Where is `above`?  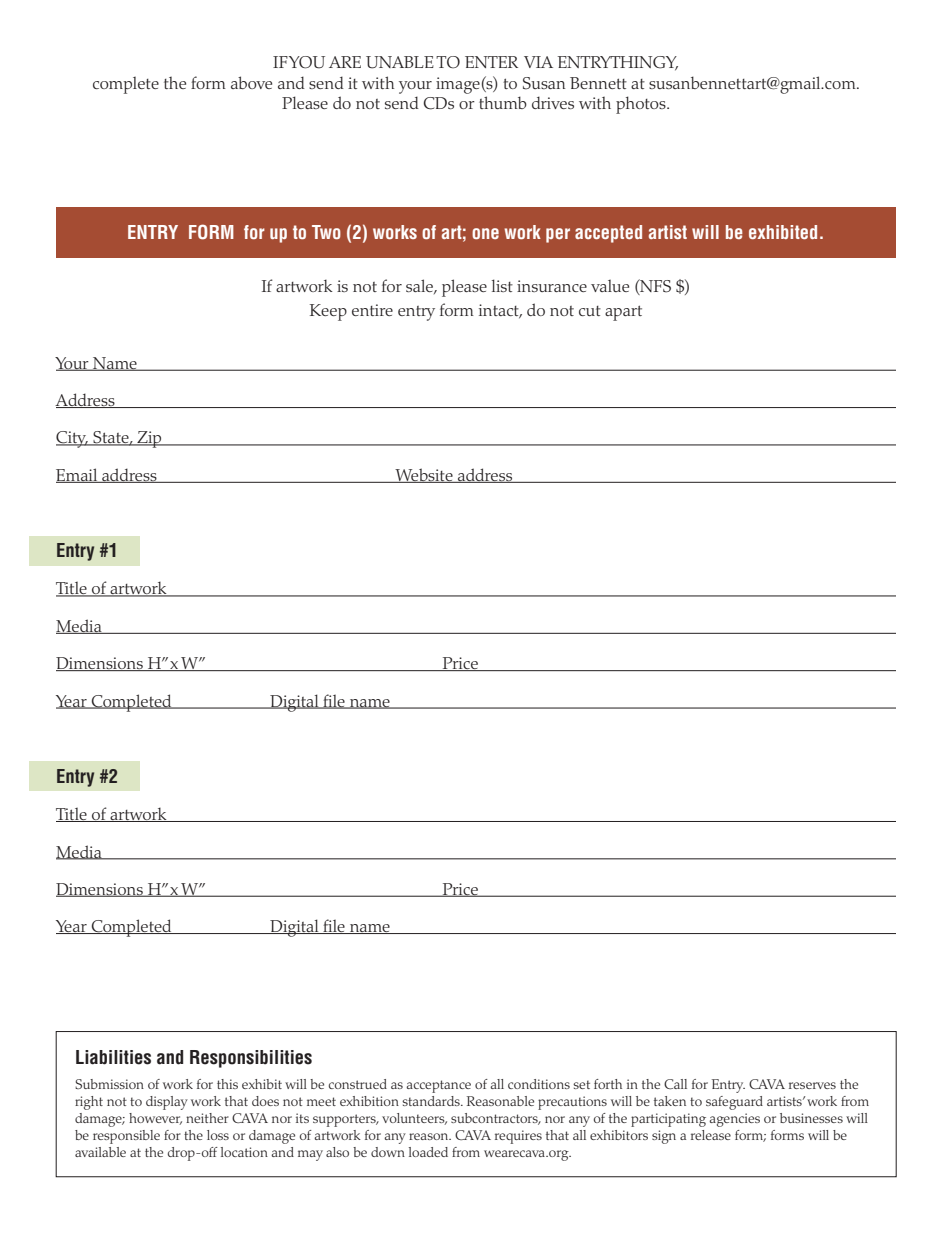 above is located at coordinates (251, 82).
